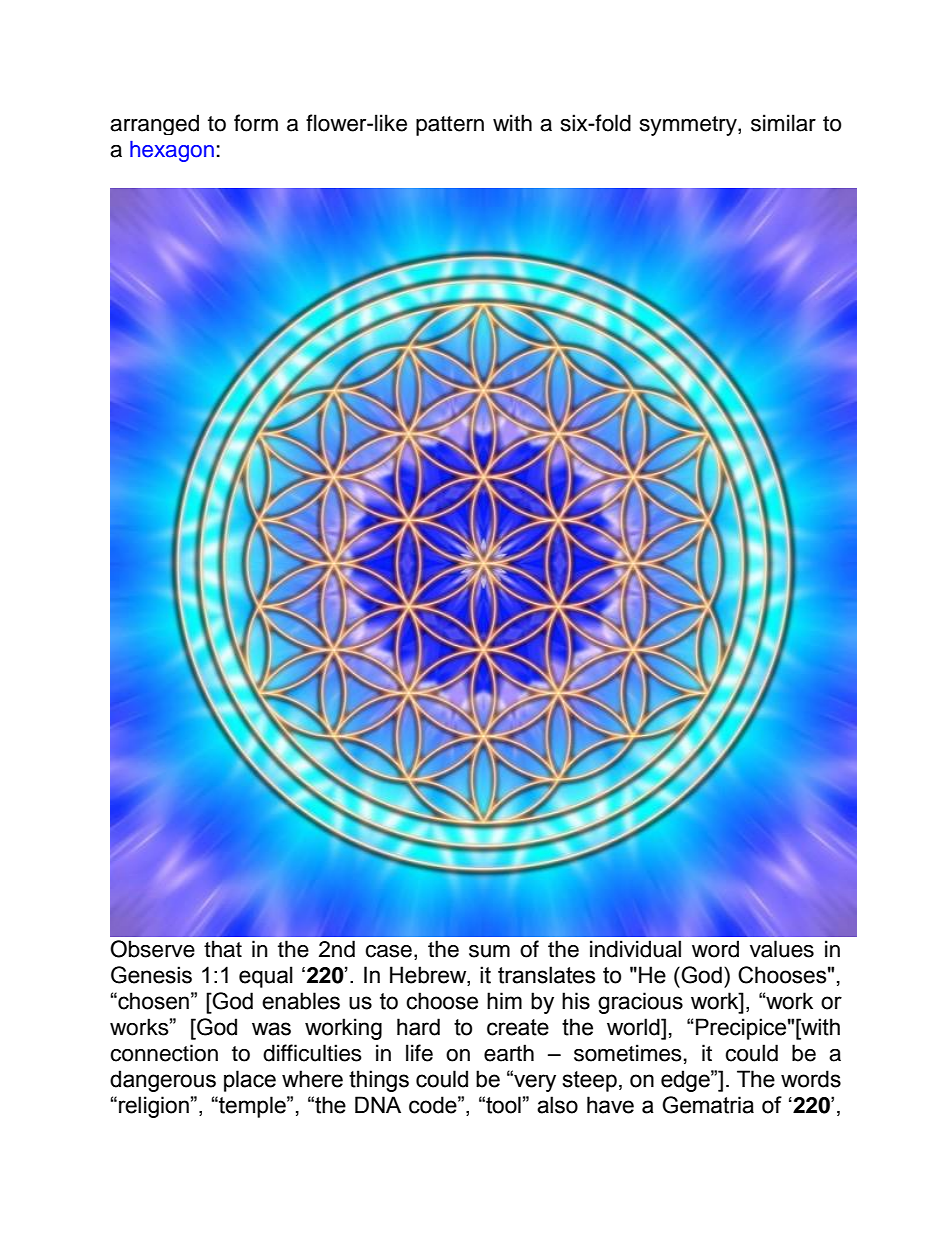 The height and width of the screenshot is (1233, 952). What do you see at coordinates (689, 126) in the screenshot?
I see `symmetry` at bounding box center [689, 126].
